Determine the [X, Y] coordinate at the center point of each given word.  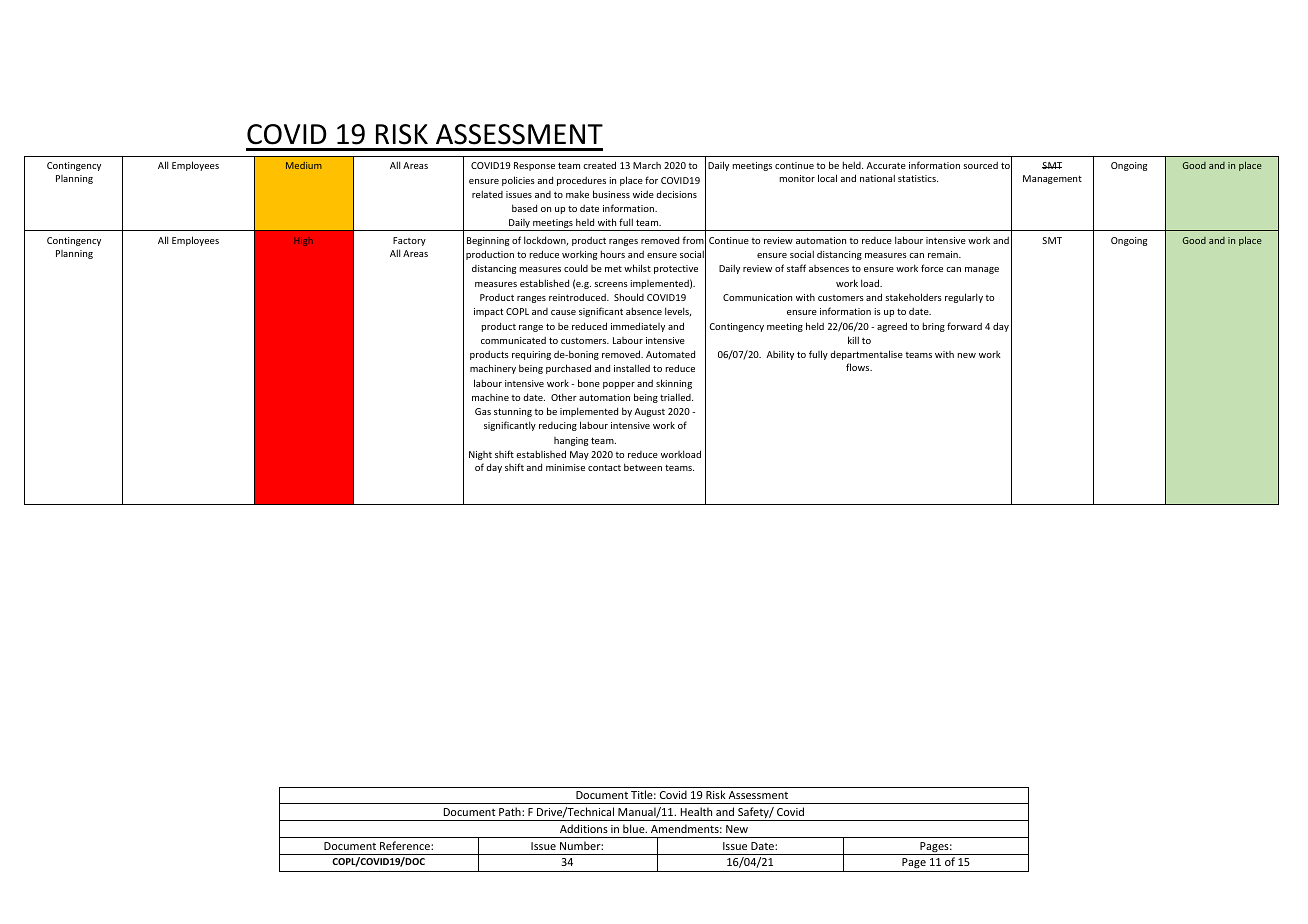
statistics [918, 178]
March [647, 165]
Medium [304, 165]
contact [604, 467]
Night [480, 455]
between [643, 467]
